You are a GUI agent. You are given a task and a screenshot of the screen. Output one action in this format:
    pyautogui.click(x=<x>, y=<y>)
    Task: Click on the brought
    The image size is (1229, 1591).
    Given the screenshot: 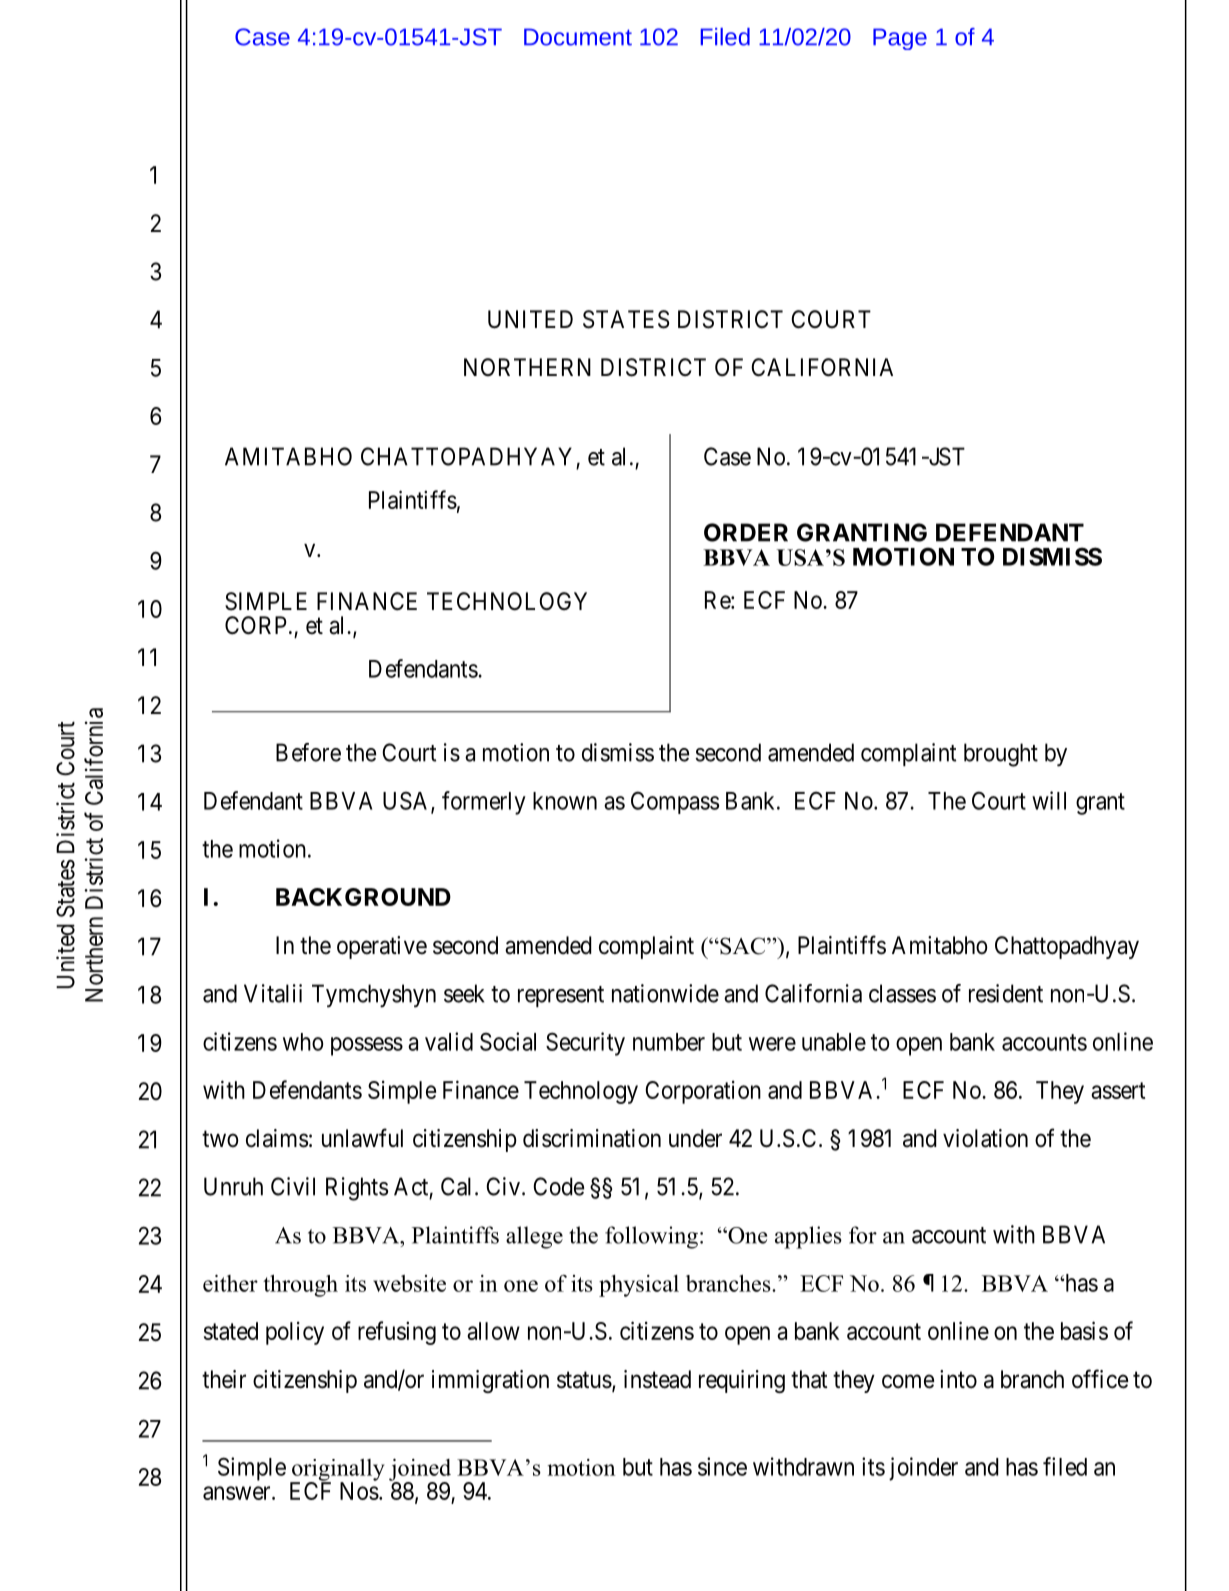 What is the action you would take?
    pyautogui.click(x=1001, y=755)
